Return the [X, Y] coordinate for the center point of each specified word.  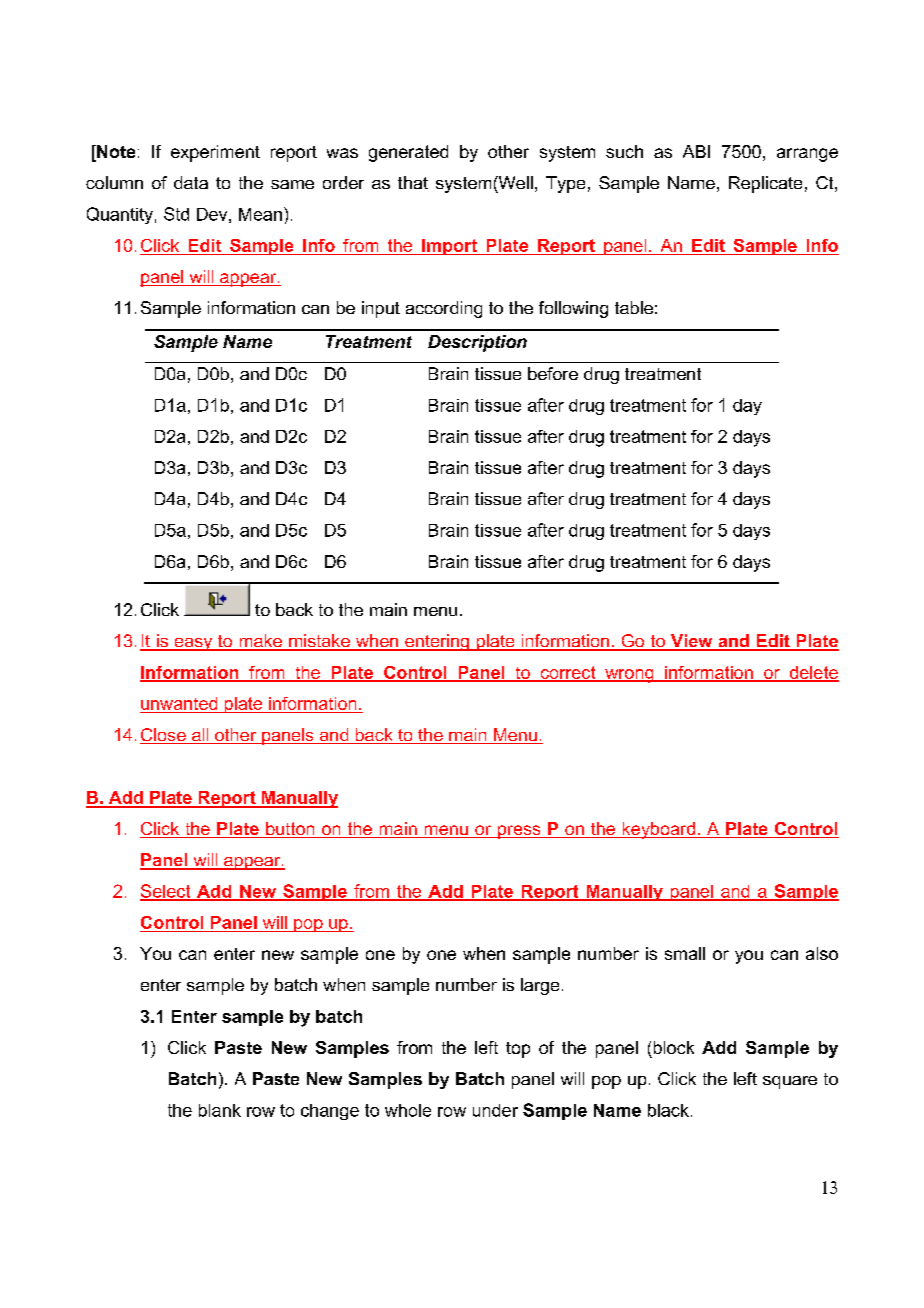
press [519, 832]
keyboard [658, 830]
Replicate [765, 184]
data [191, 182]
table [634, 307]
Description [477, 343]
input [381, 309]
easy [193, 644]
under [495, 1110]
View [692, 642]
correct [568, 673]
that [413, 182]
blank [220, 1110]
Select [166, 892]
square [790, 1082]
